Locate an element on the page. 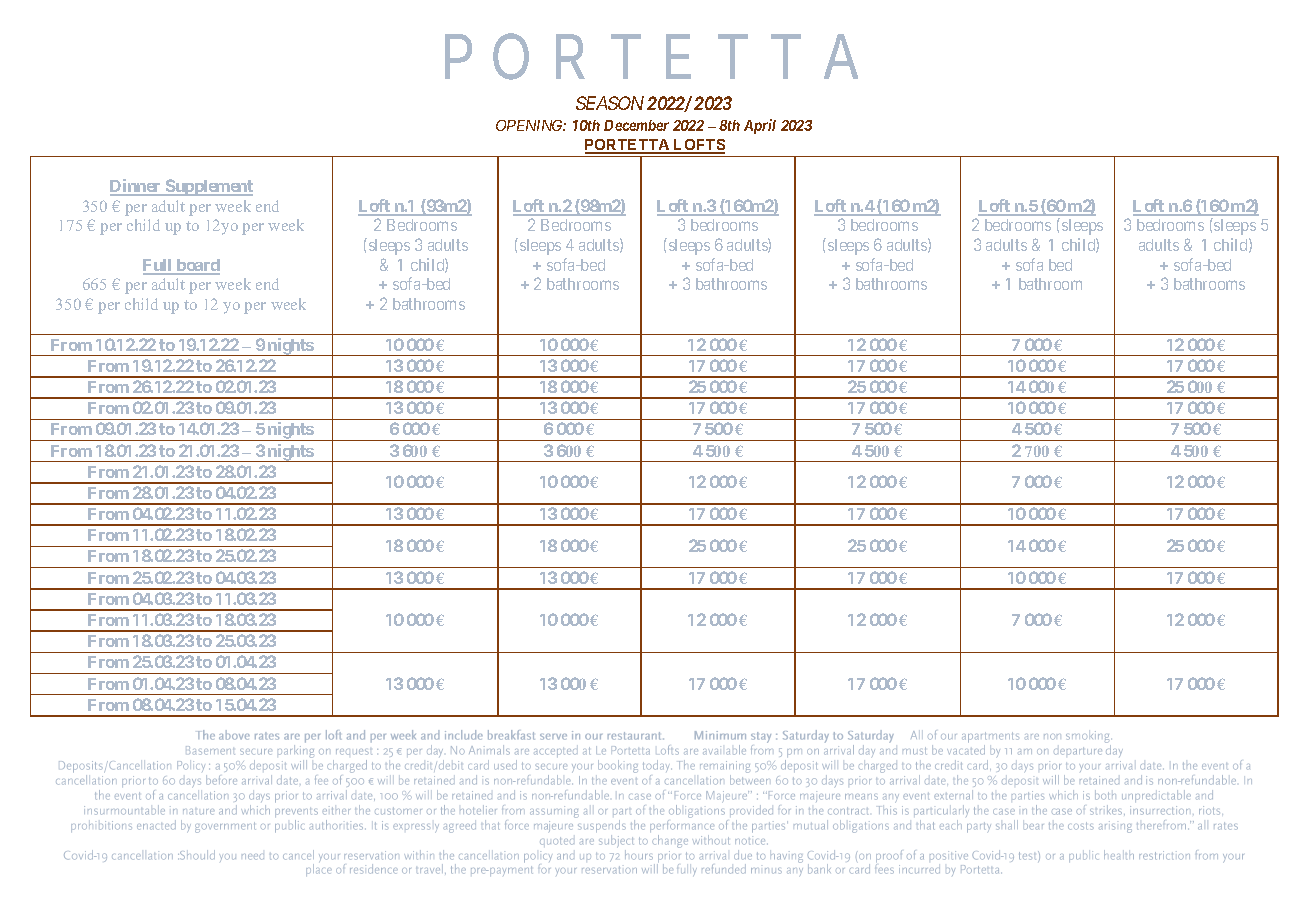 This document has width=1308, height=924. Dinner is located at coordinates (137, 187).
